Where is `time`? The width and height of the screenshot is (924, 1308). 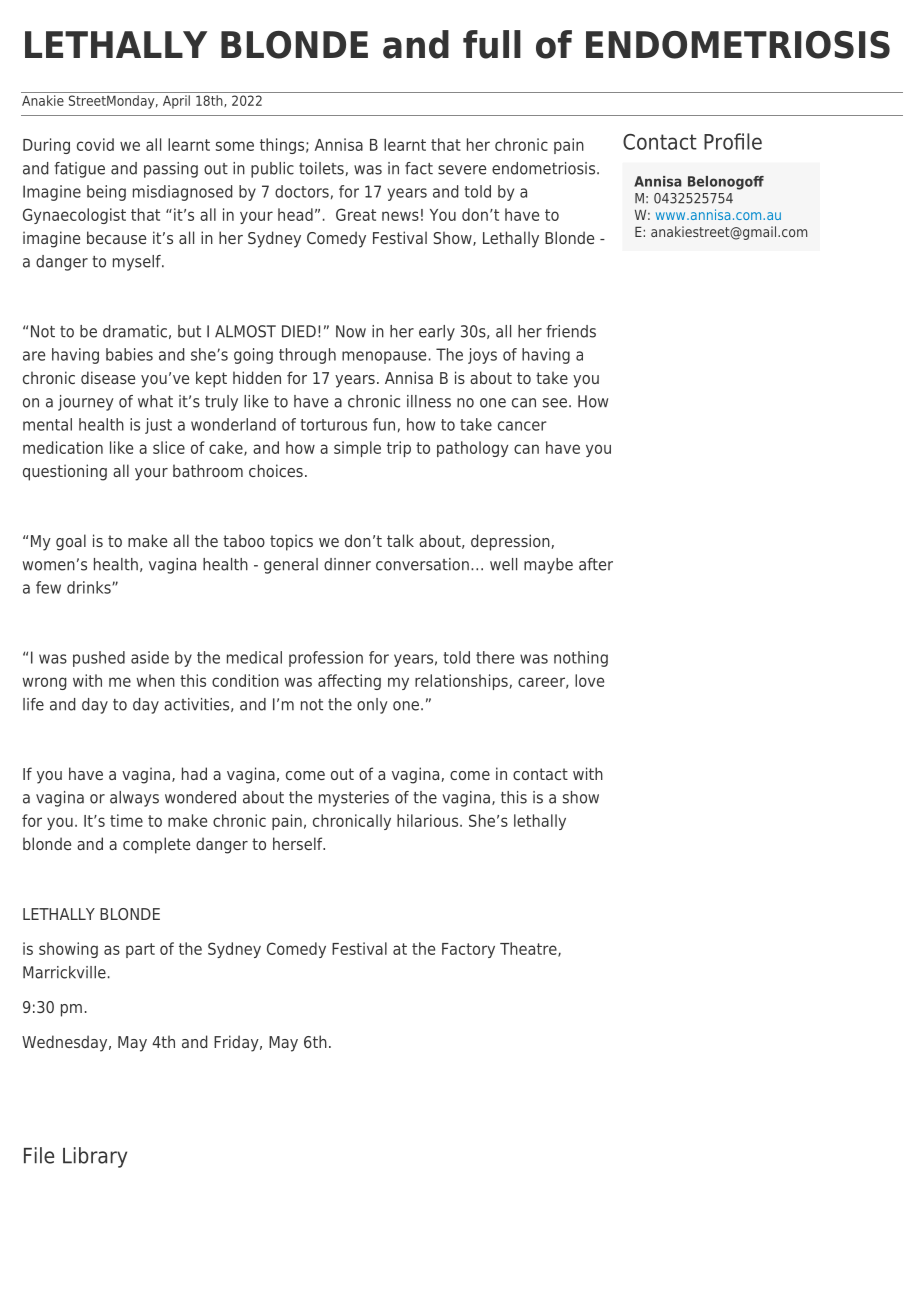
time is located at coordinates (126, 820).
